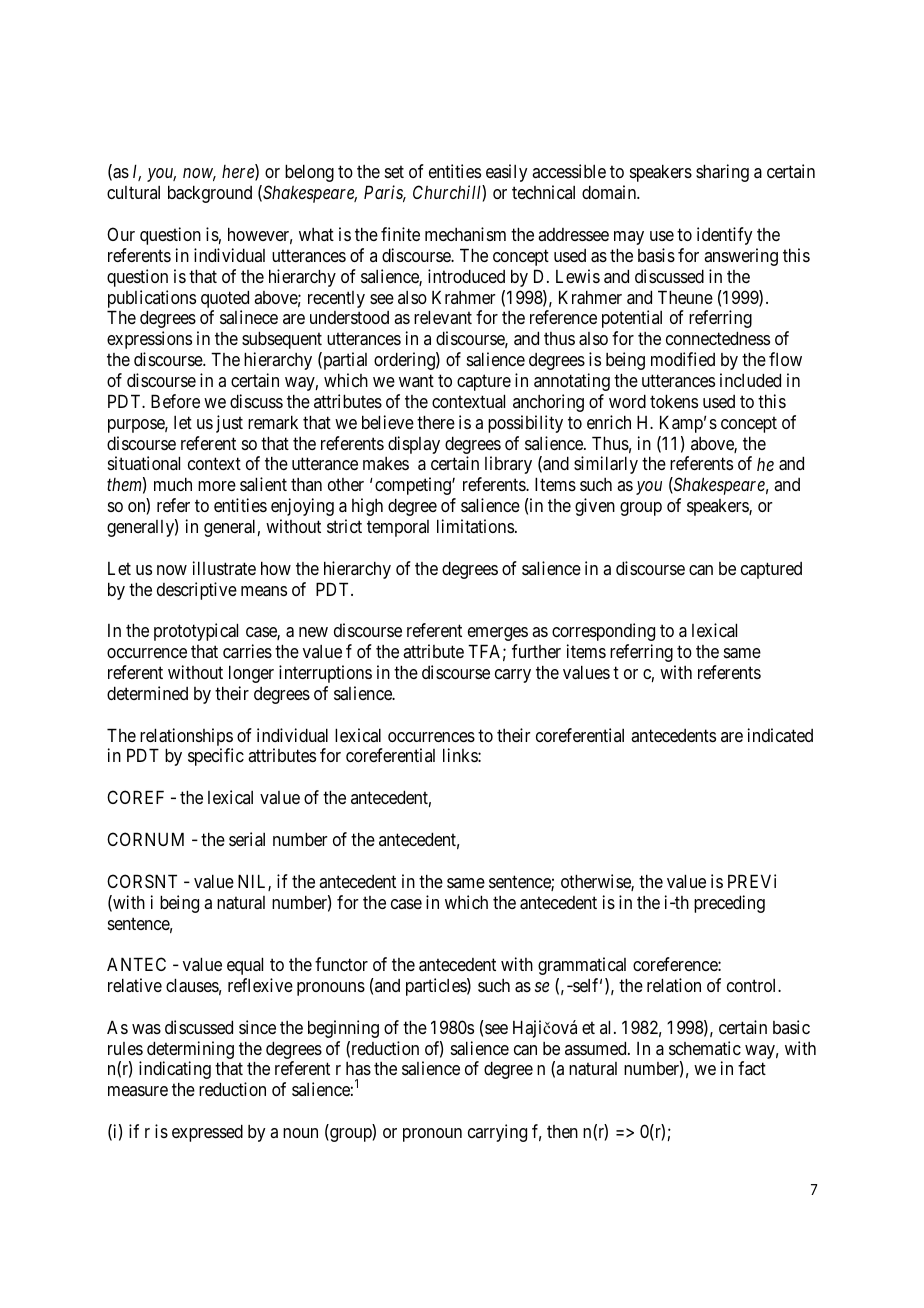 The image size is (924, 1308). What do you see at coordinates (416, 381) in the image?
I see `want` at bounding box center [416, 381].
